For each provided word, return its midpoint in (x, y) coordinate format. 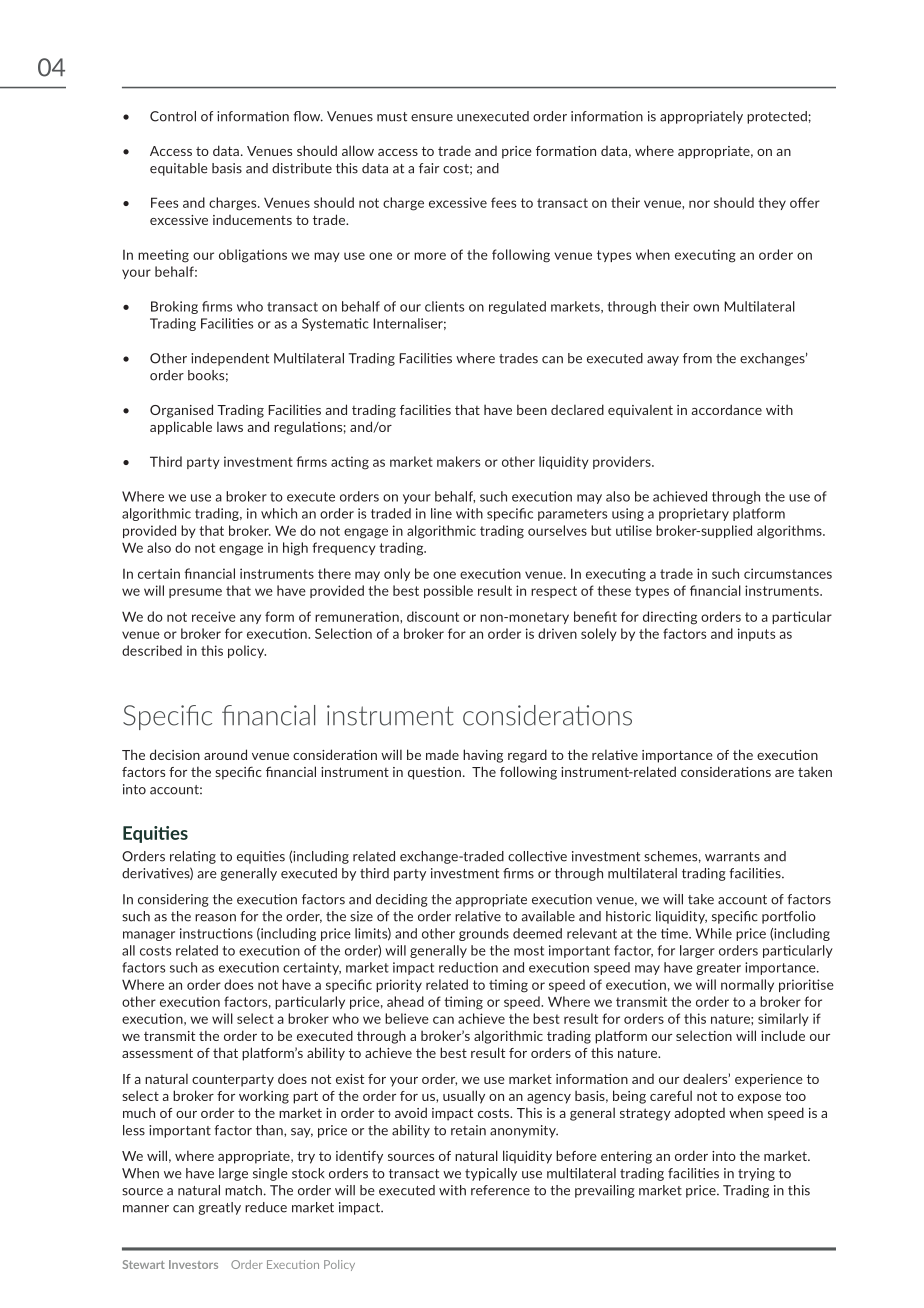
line (441, 513)
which (279, 513)
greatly (220, 1208)
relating (193, 857)
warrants (732, 857)
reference (500, 1190)
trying (756, 1174)
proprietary (694, 514)
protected (777, 117)
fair (429, 168)
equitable (178, 169)
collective (537, 856)
